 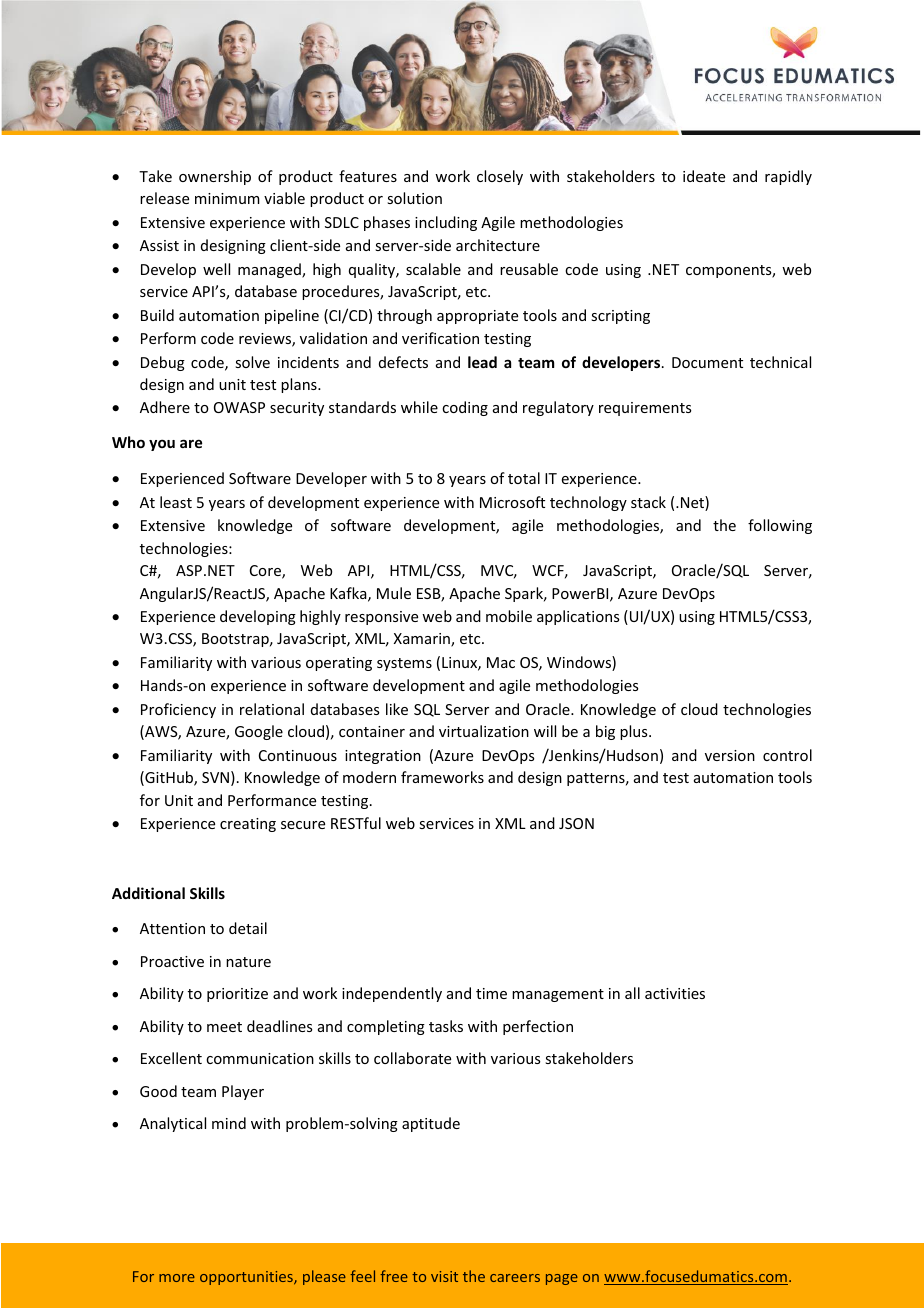 I want to click on including, so click(x=446, y=223).
